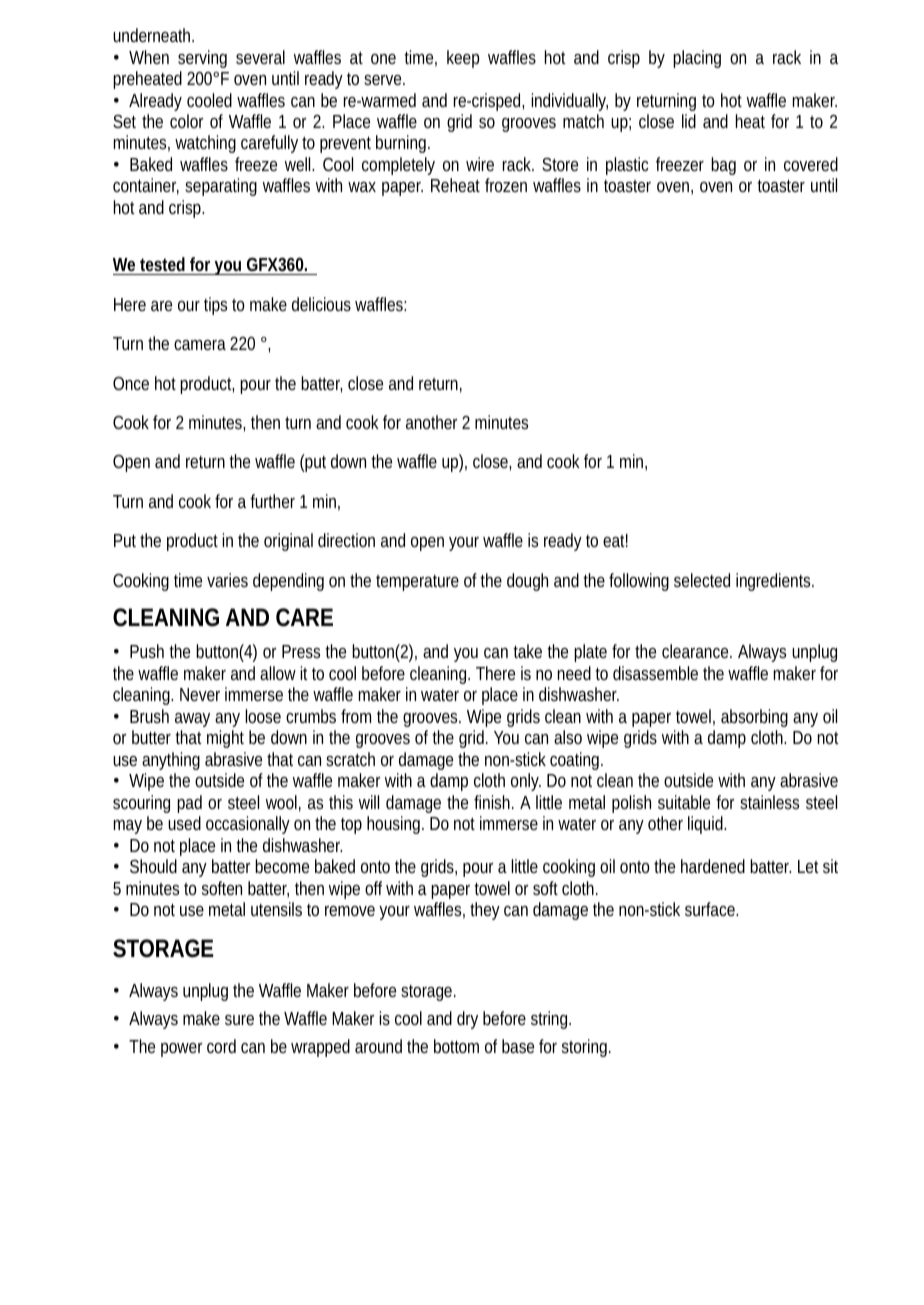 This document has width=924, height=1305. Describe the element at coordinates (202, 59) in the document. I see `serving` at that location.
